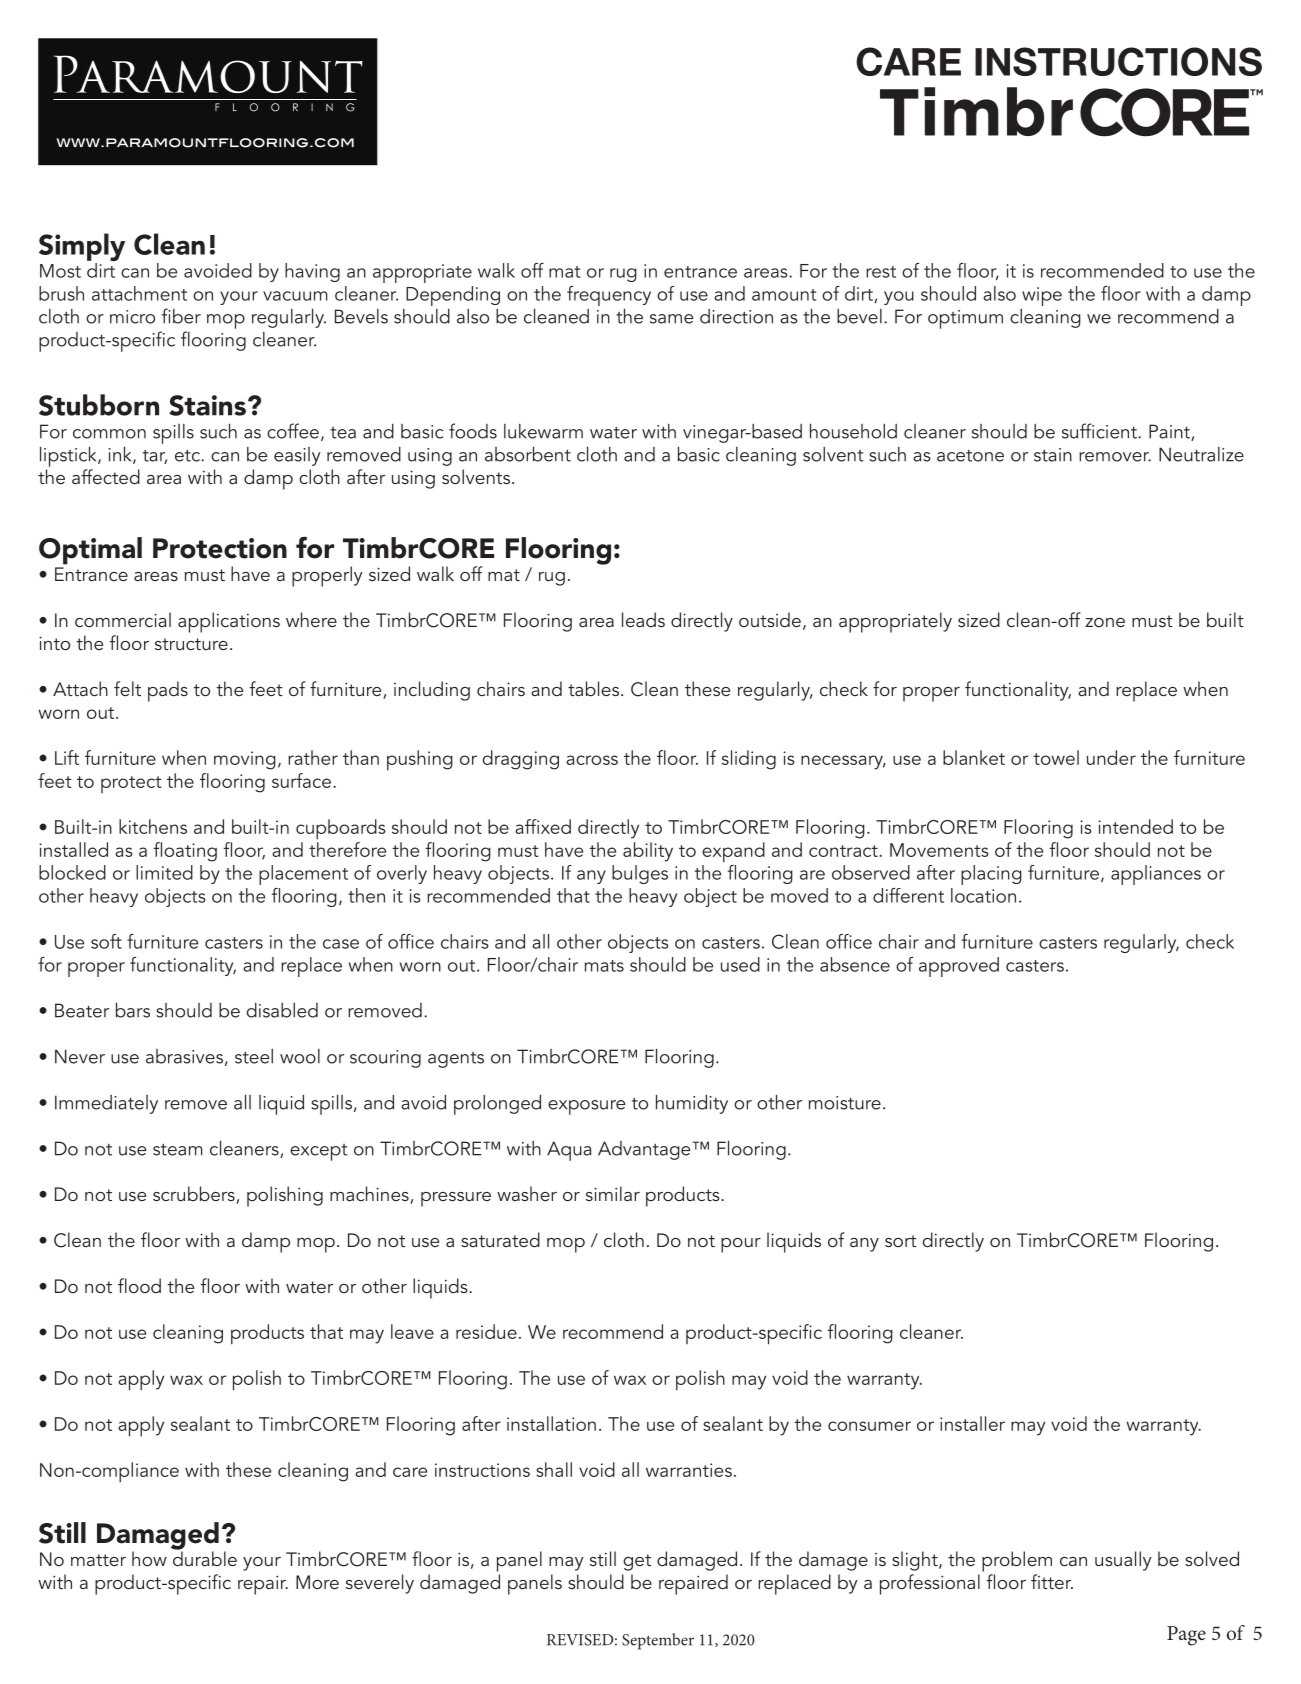 This screenshot has width=1301, height=1684. Describe the element at coordinates (168, 691) in the screenshot. I see `pads` at that location.
